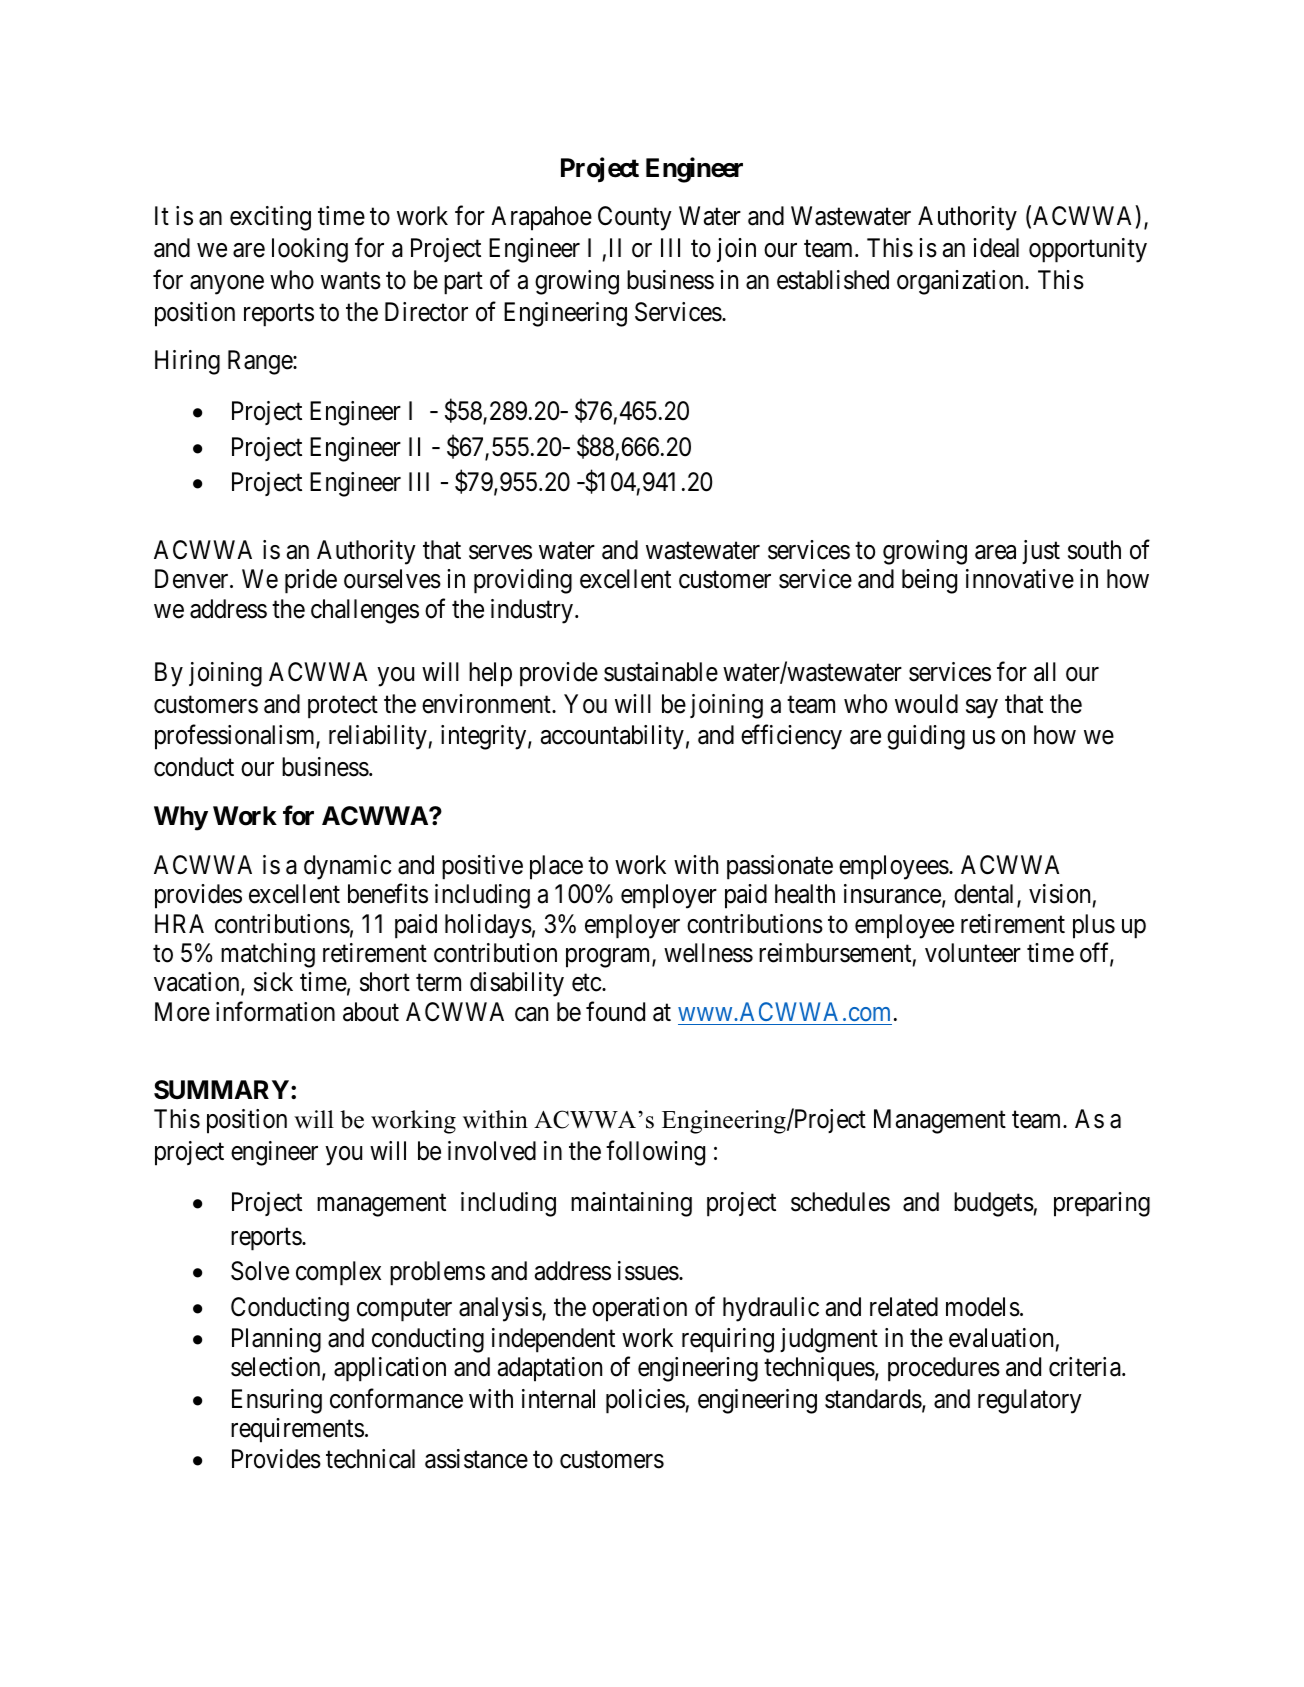  What do you see at coordinates (310, 250) in the image?
I see `looking` at bounding box center [310, 250].
